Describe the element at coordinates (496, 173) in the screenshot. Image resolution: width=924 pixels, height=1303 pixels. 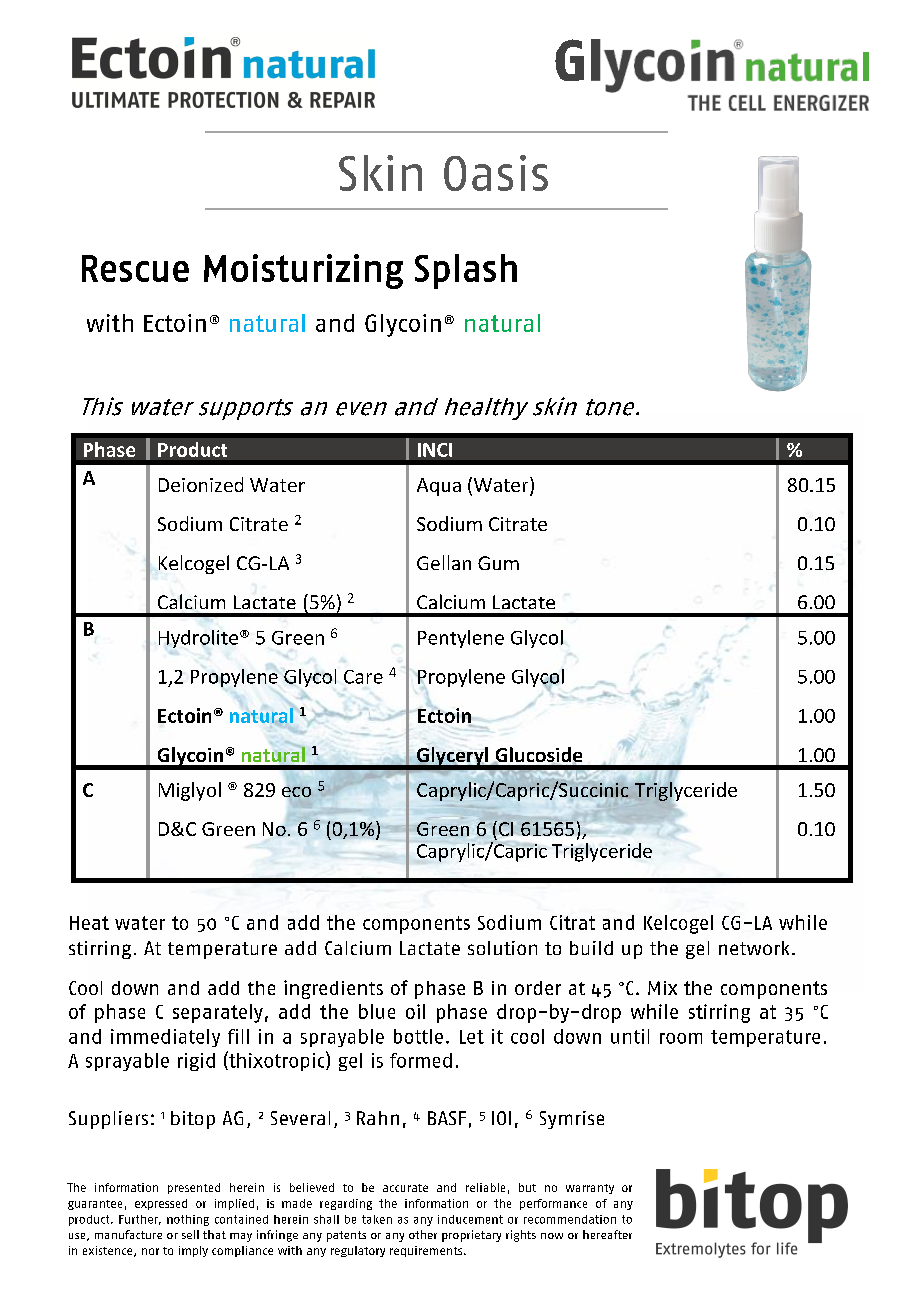
I see `Oasis` at that location.
